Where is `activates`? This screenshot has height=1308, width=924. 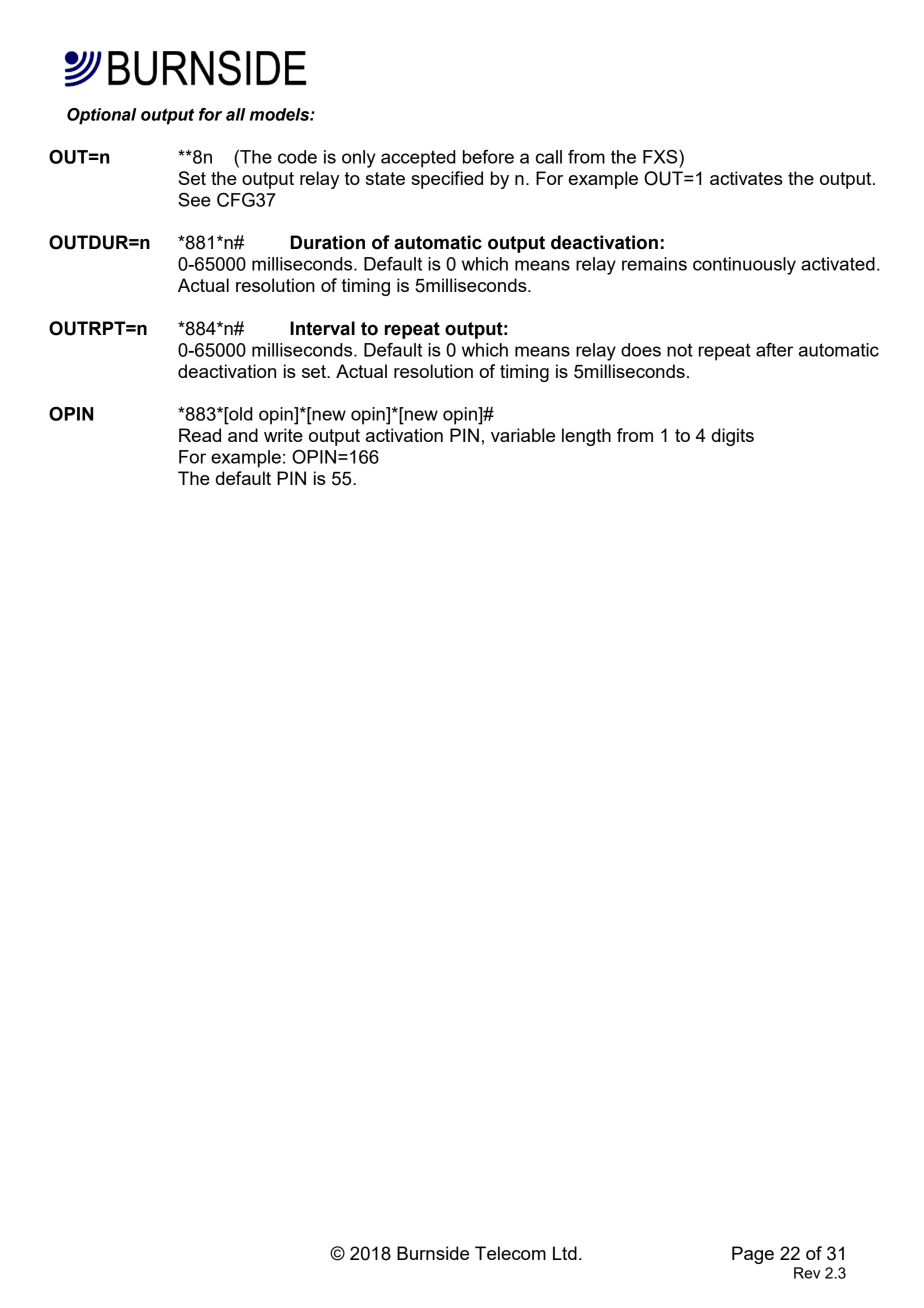 activates is located at coordinates (746, 178).
